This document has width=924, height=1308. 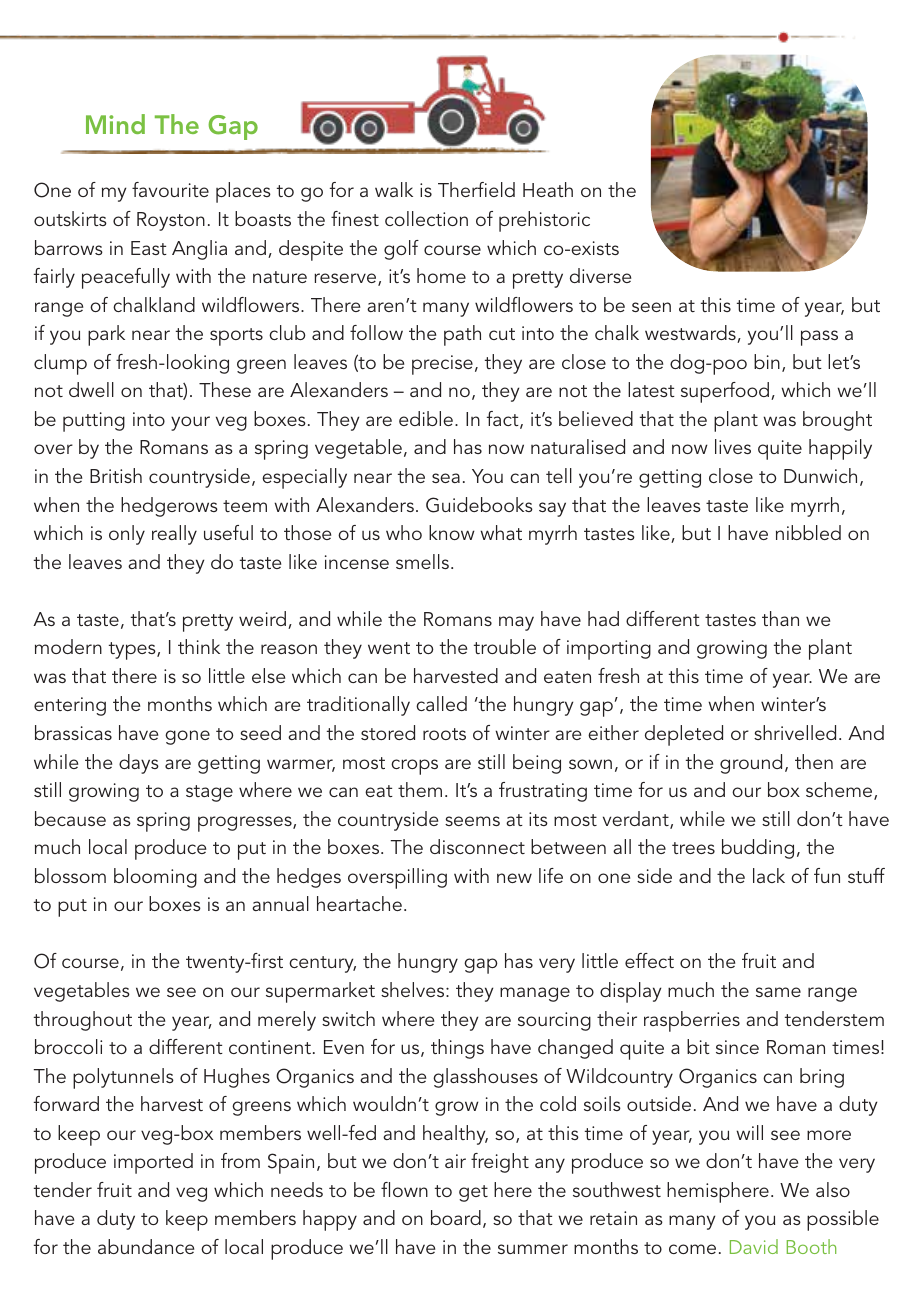 What do you see at coordinates (548, 189) in the document?
I see `Heath` at bounding box center [548, 189].
